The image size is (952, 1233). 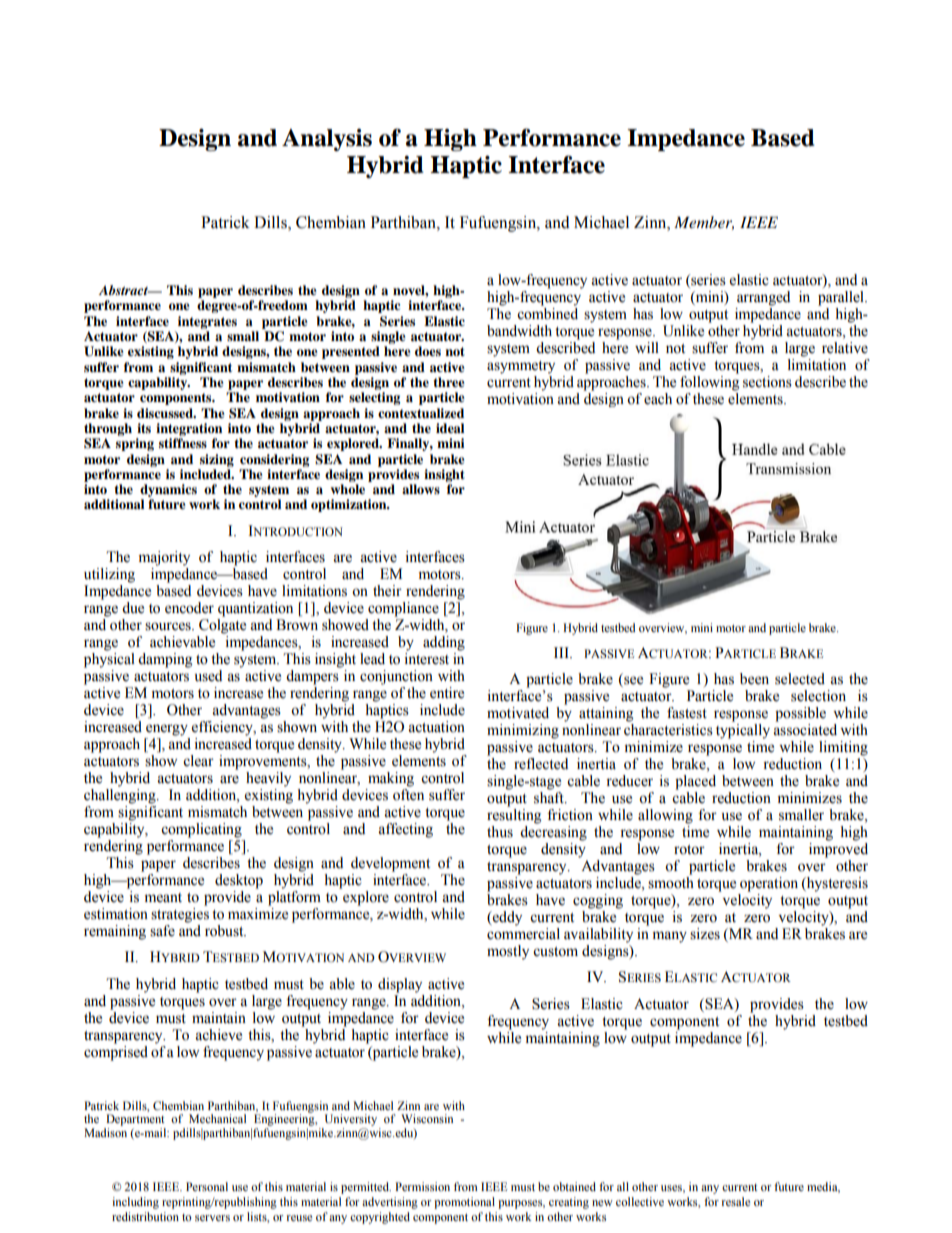 I want to click on Analysis, so click(x=327, y=140).
